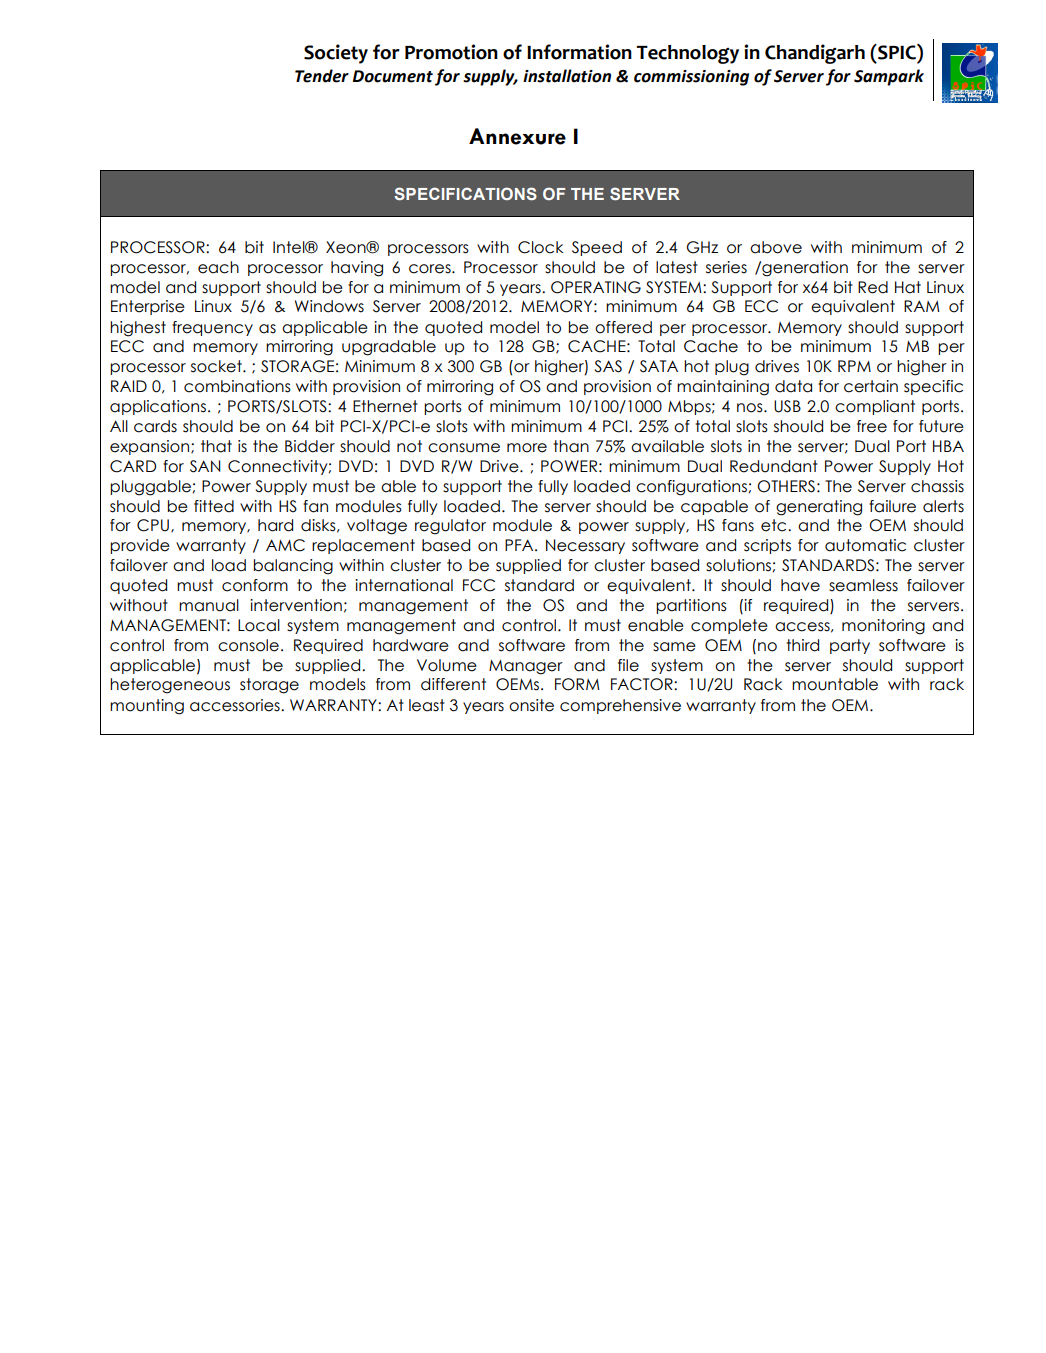  What do you see at coordinates (237, 386) in the screenshot?
I see `combinations` at bounding box center [237, 386].
